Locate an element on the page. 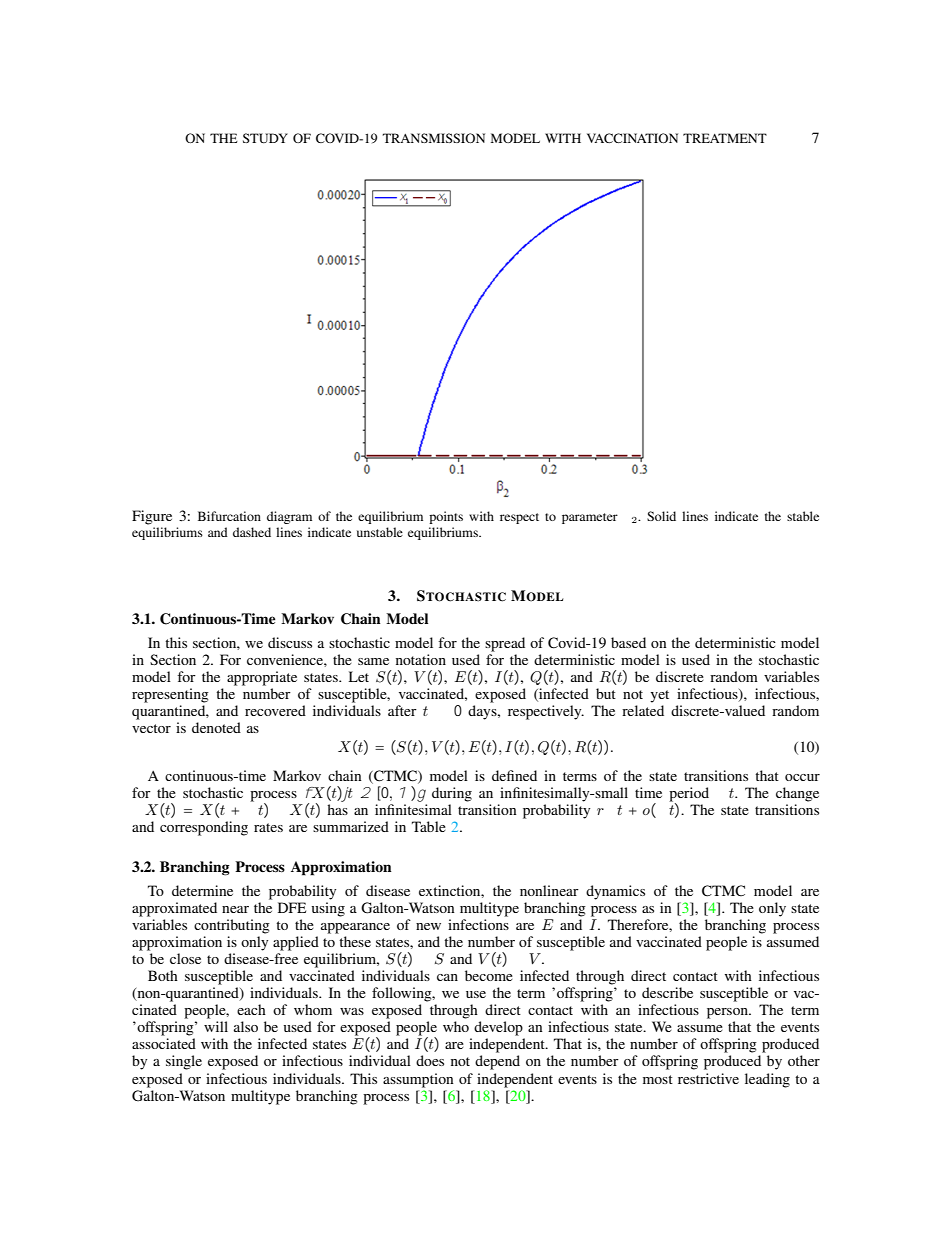  based is located at coordinates (628, 642).
